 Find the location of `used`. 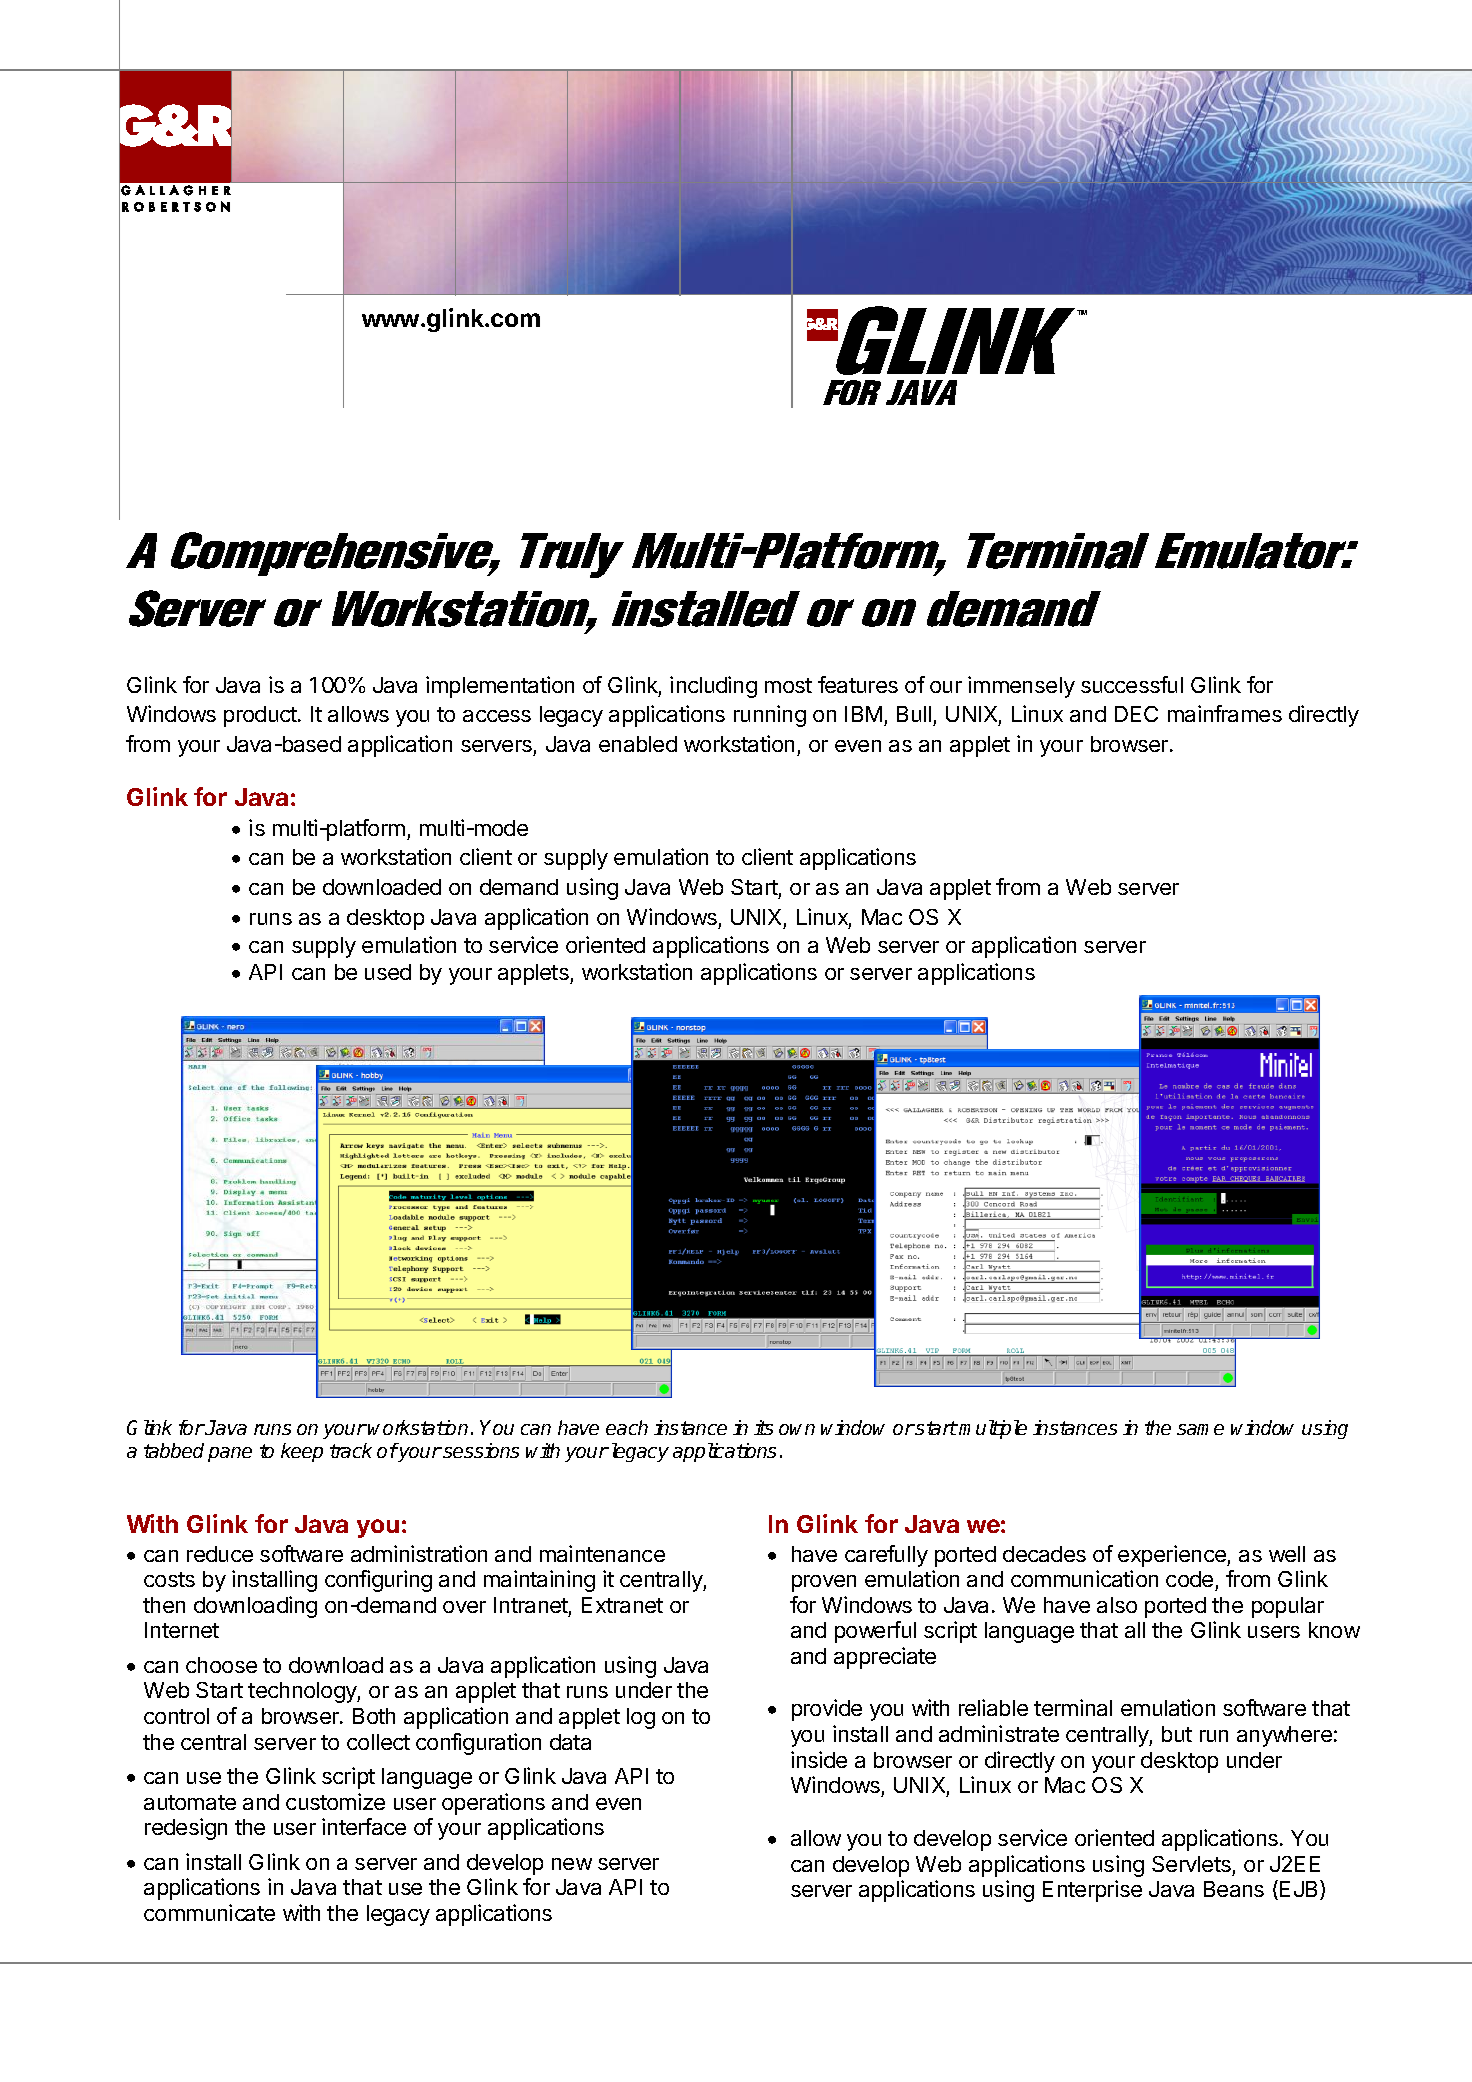

used is located at coordinates (388, 972).
